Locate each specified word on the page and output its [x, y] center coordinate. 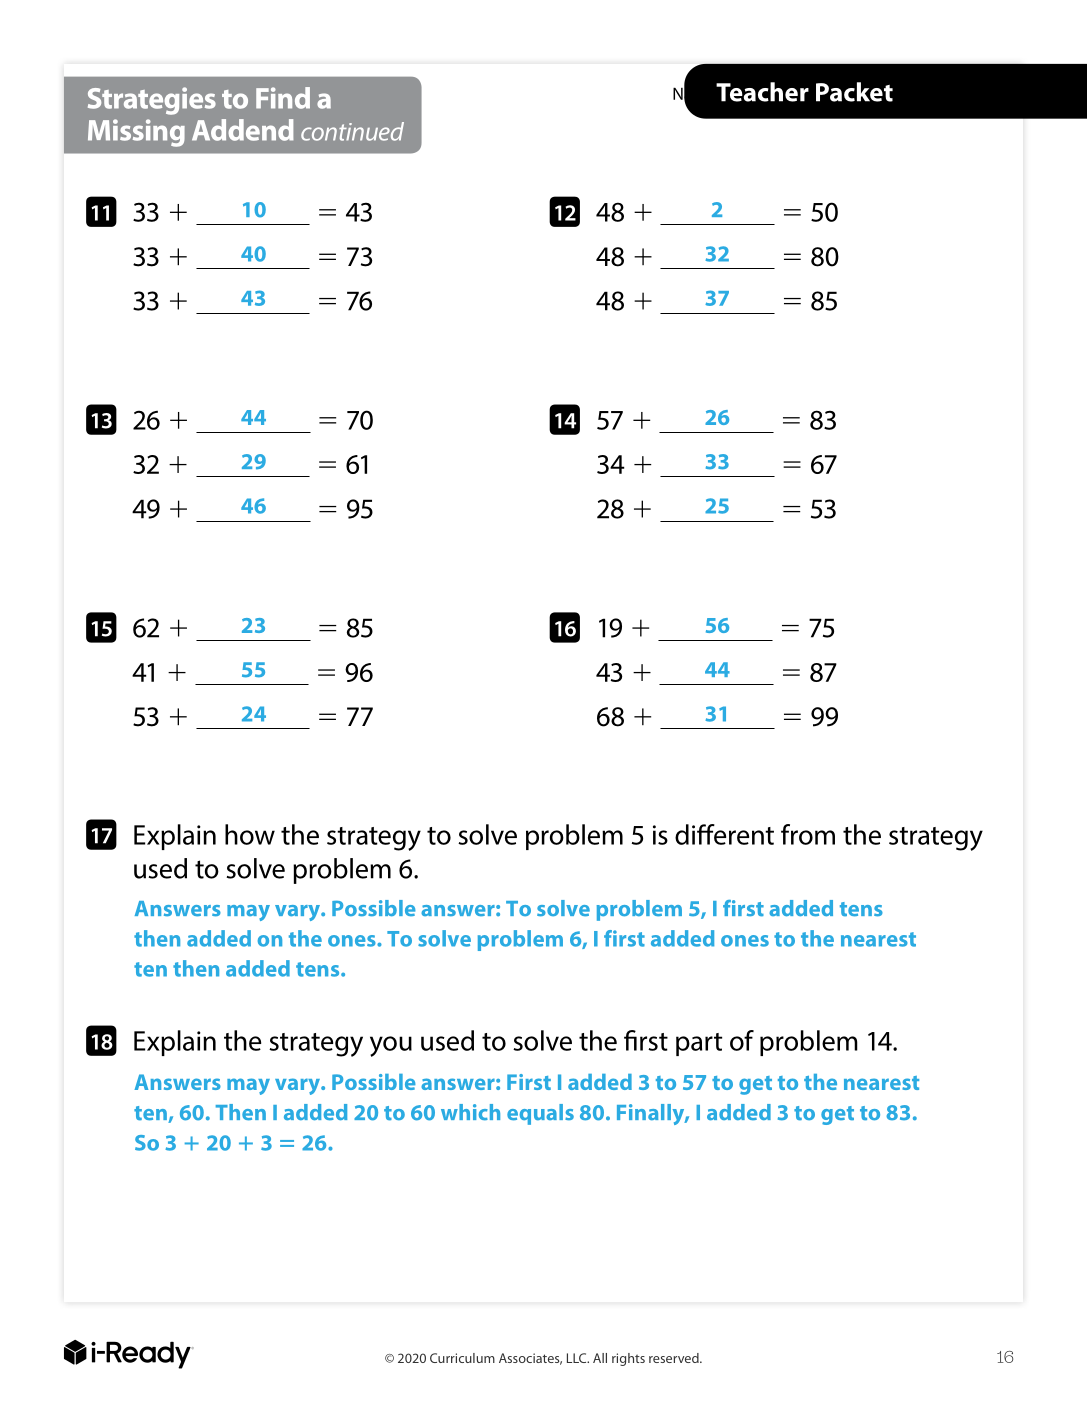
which [470, 1112]
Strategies [152, 101]
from [808, 834]
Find [283, 98]
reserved [675, 1358]
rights [628, 1359]
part [699, 1044]
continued [352, 131]
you [391, 1046]
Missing [136, 133]
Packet [854, 92]
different [724, 834]
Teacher [762, 92]
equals [540, 1114]
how [250, 834]
